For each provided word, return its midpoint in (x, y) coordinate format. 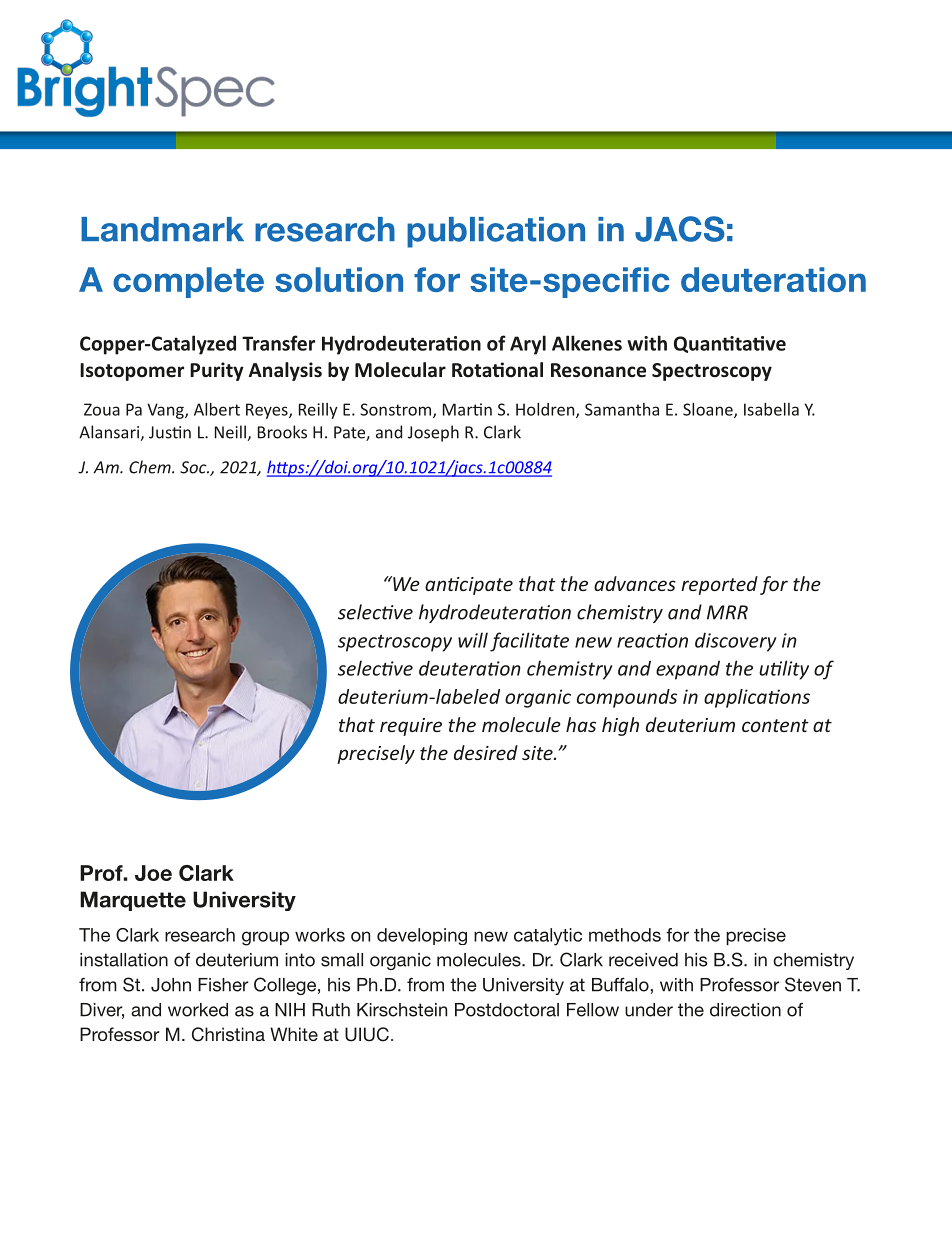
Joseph (433, 433)
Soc (194, 467)
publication (496, 232)
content (775, 725)
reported (719, 585)
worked (198, 1010)
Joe (153, 873)
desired (486, 752)
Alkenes (587, 343)
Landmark (162, 229)
